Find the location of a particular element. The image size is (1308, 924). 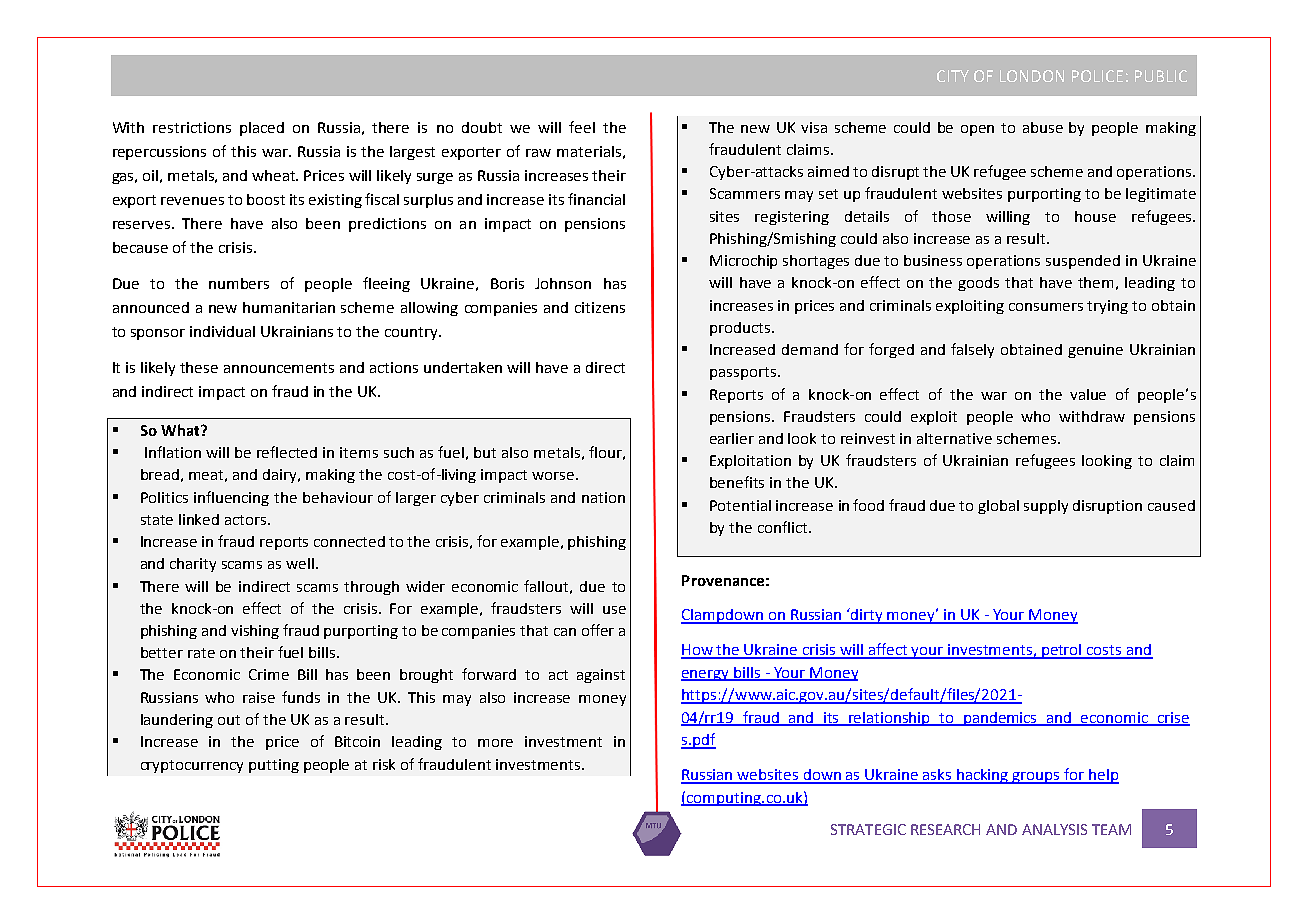

LONDON is located at coordinates (1032, 76).
